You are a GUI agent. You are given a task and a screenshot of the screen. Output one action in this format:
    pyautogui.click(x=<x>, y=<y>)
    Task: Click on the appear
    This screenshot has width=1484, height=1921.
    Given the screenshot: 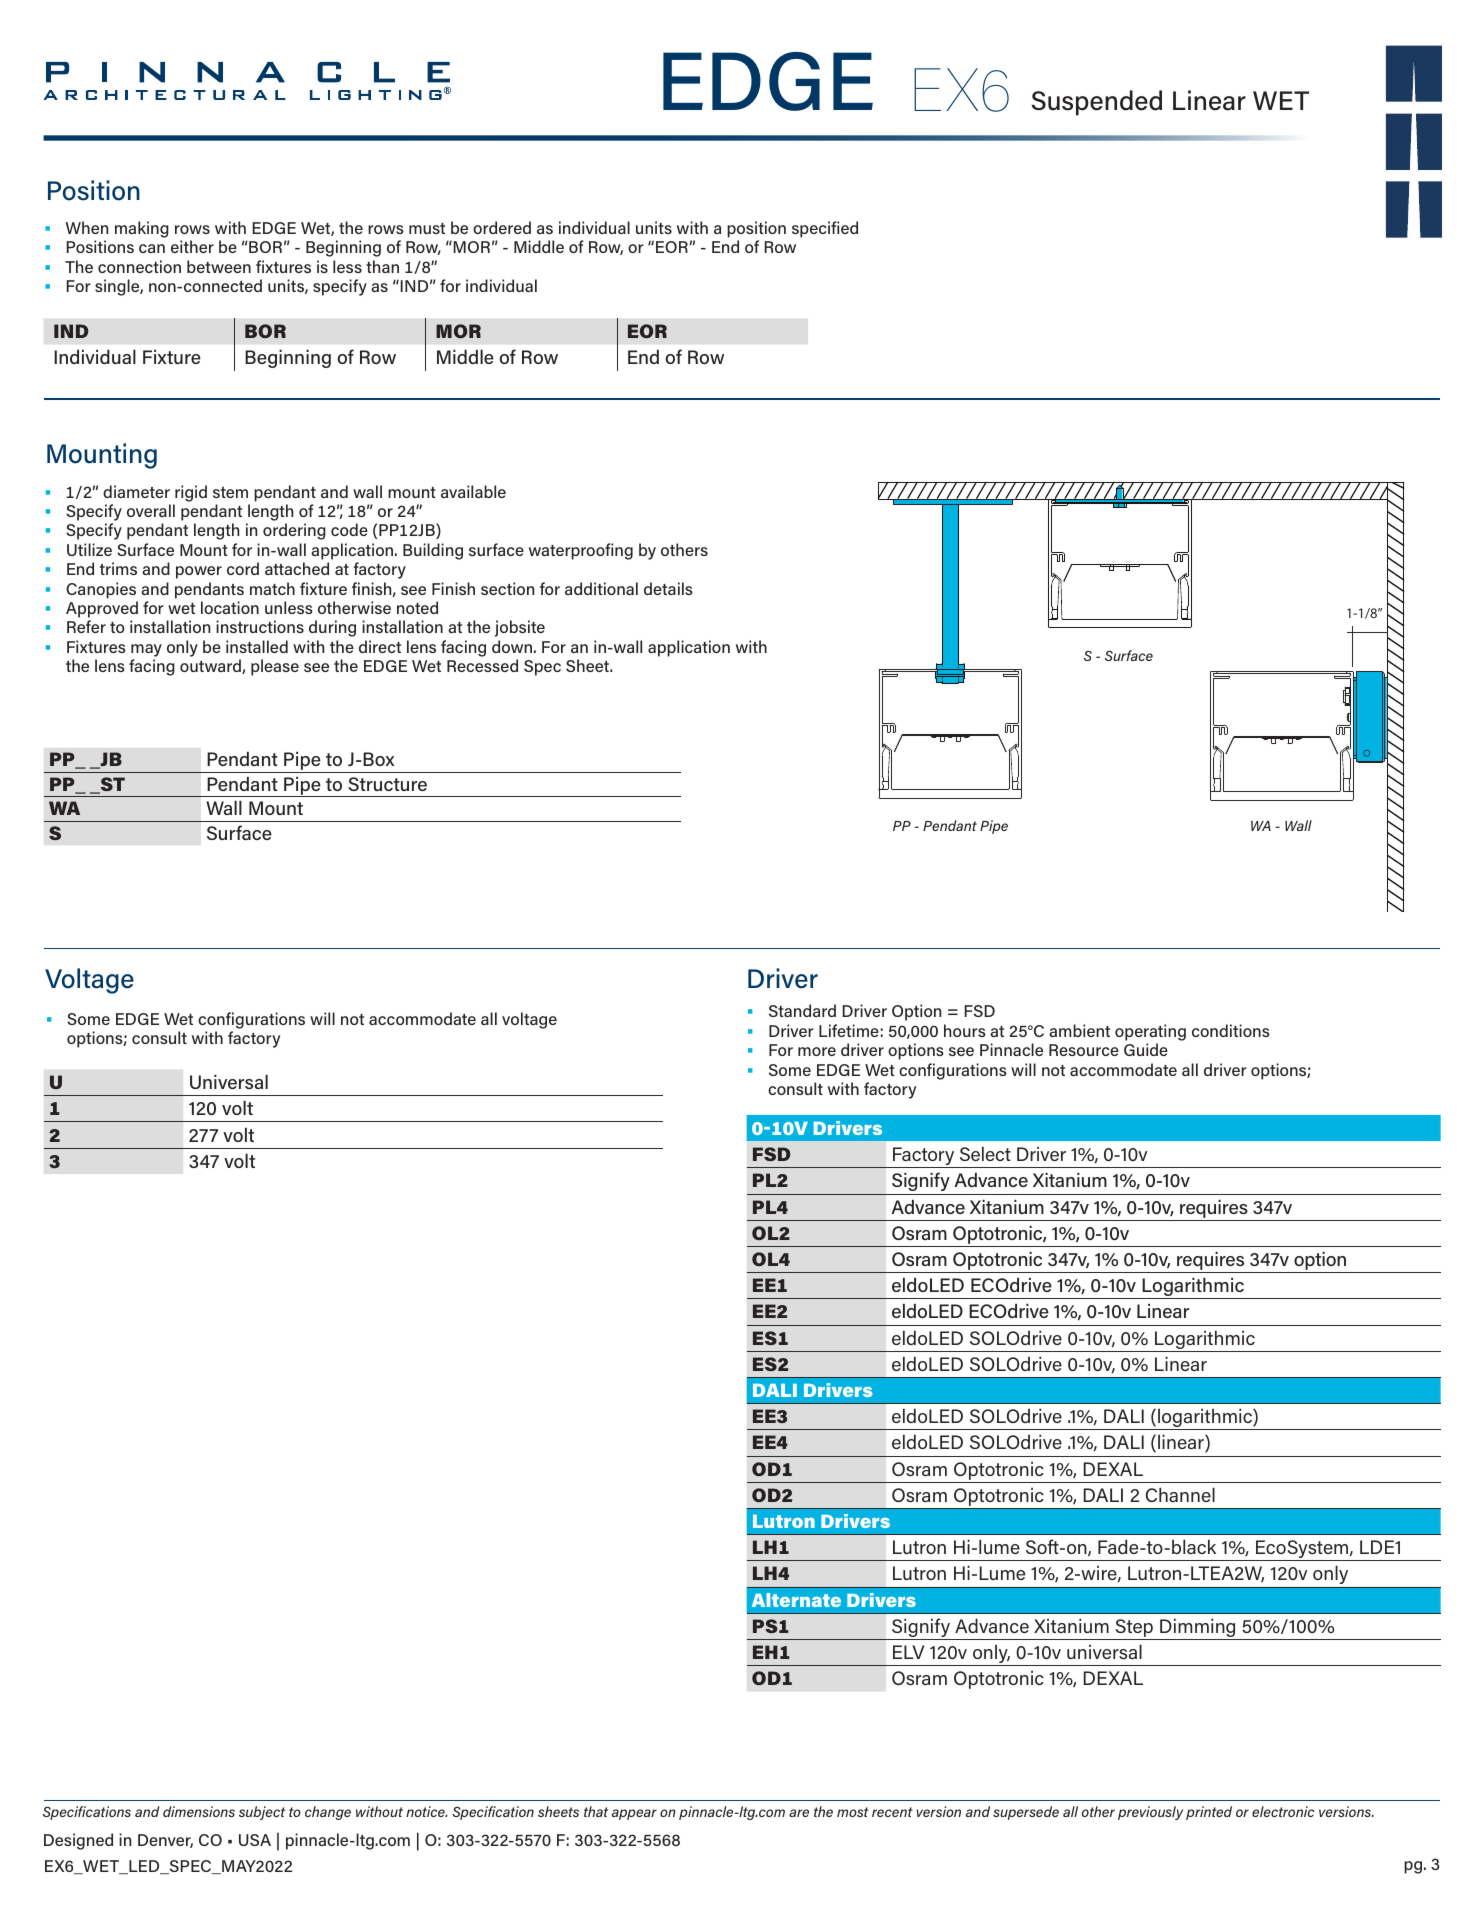 What is the action you would take?
    pyautogui.click(x=634, y=1814)
